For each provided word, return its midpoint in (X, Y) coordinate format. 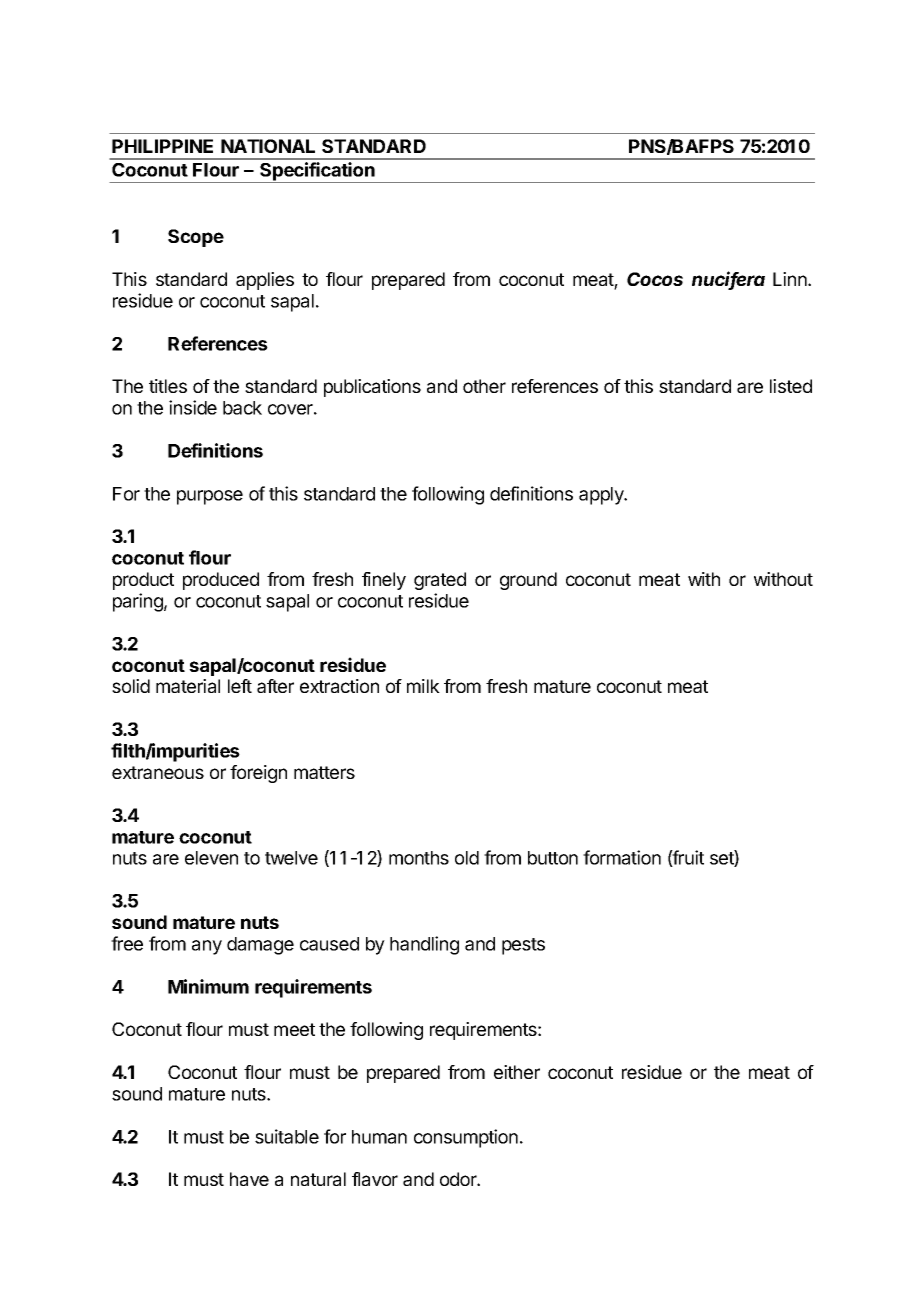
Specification (317, 172)
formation (622, 857)
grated (440, 581)
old (467, 858)
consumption (466, 1138)
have (249, 1179)
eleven (211, 858)
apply (602, 496)
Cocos (655, 279)
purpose (210, 497)
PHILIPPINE (162, 146)
